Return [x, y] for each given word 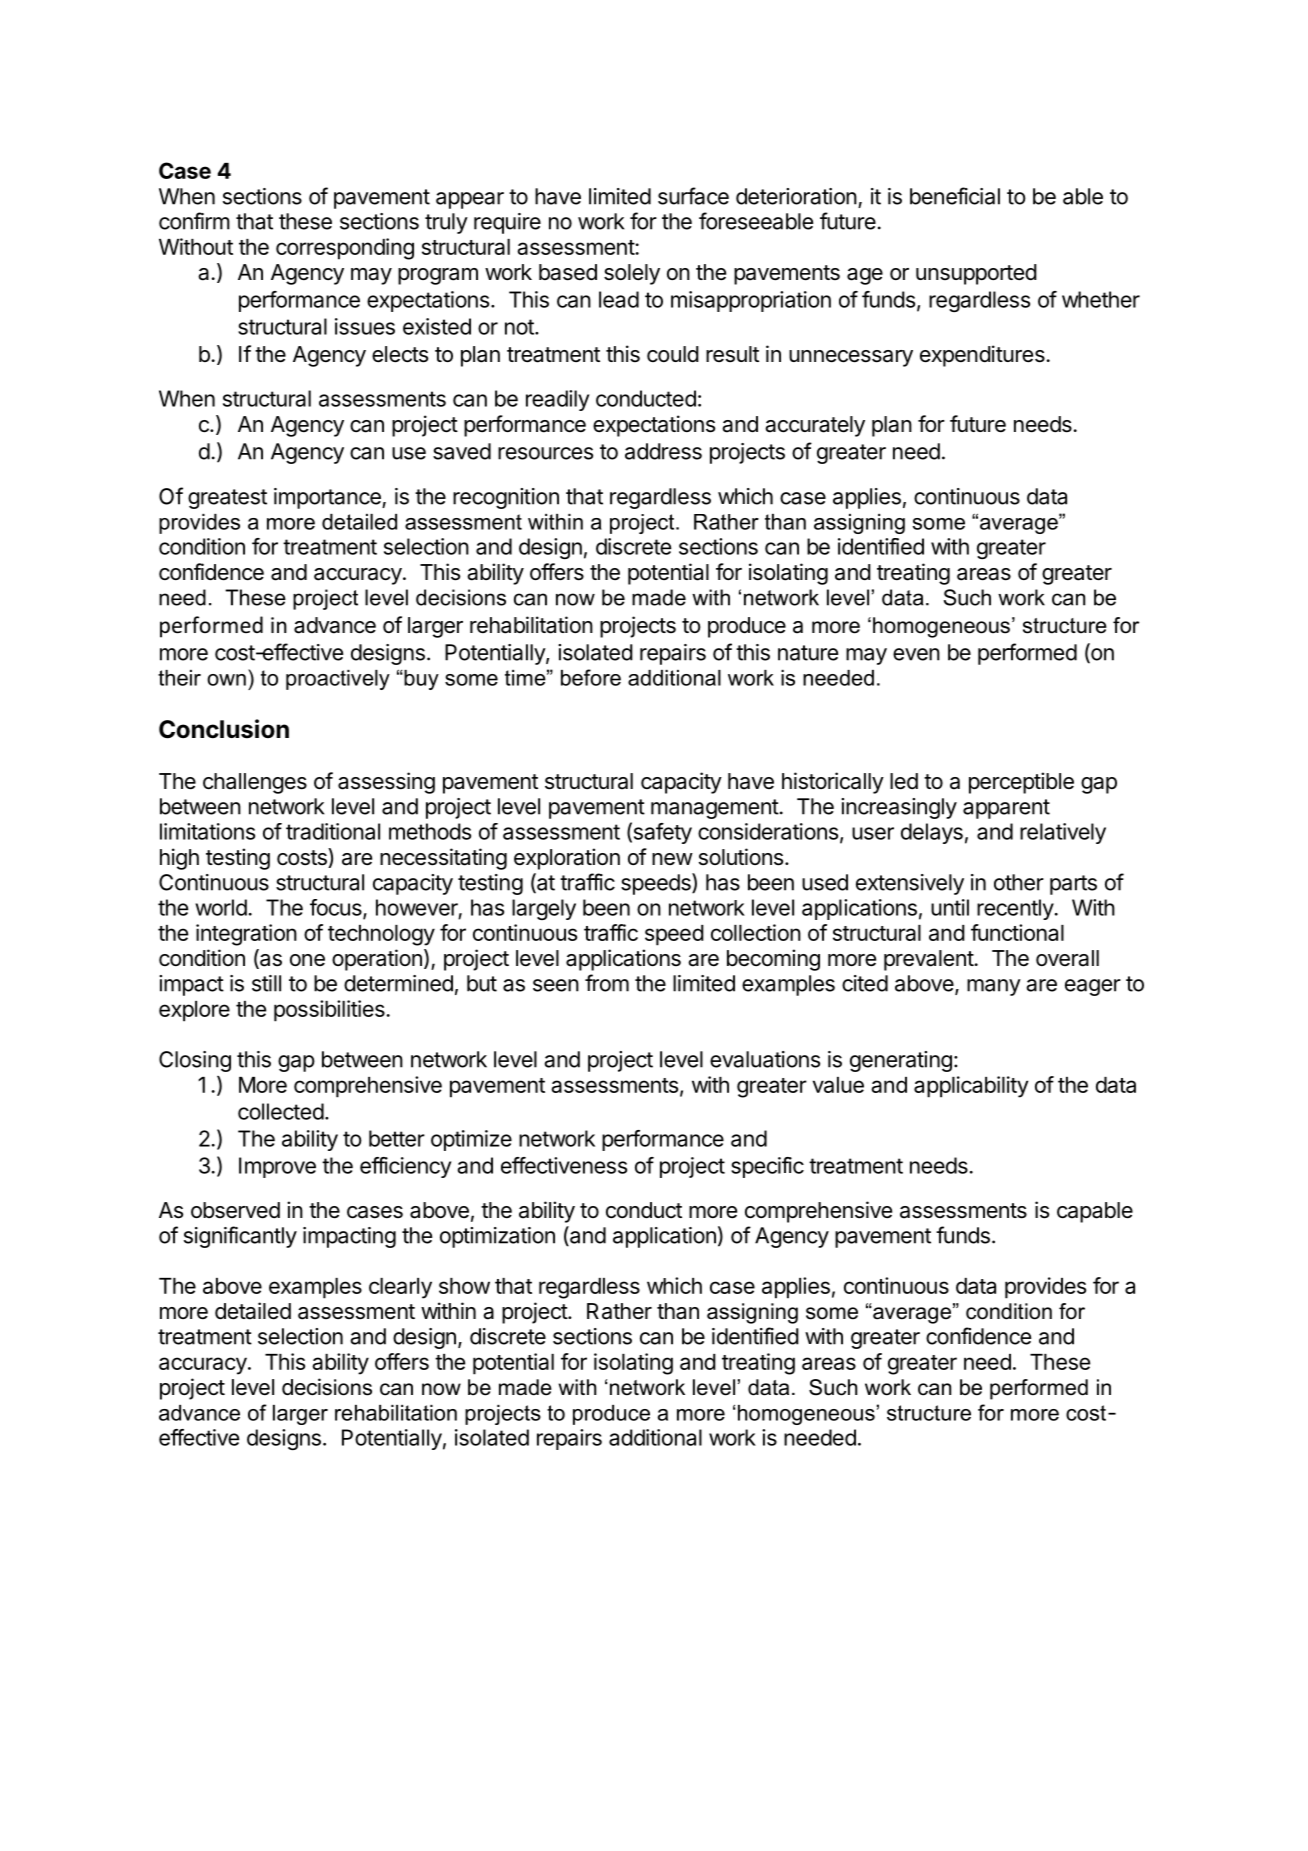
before [591, 677]
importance [328, 498]
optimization [497, 1237]
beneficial [955, 196]
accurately [815, 426]
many [994, 987]
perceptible [1021, 783]
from [607, 983]
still [266, 983]
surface [693, 196]
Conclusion [224, 729]
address [663, 451]
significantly [240, 1237]
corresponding [345, 249]
